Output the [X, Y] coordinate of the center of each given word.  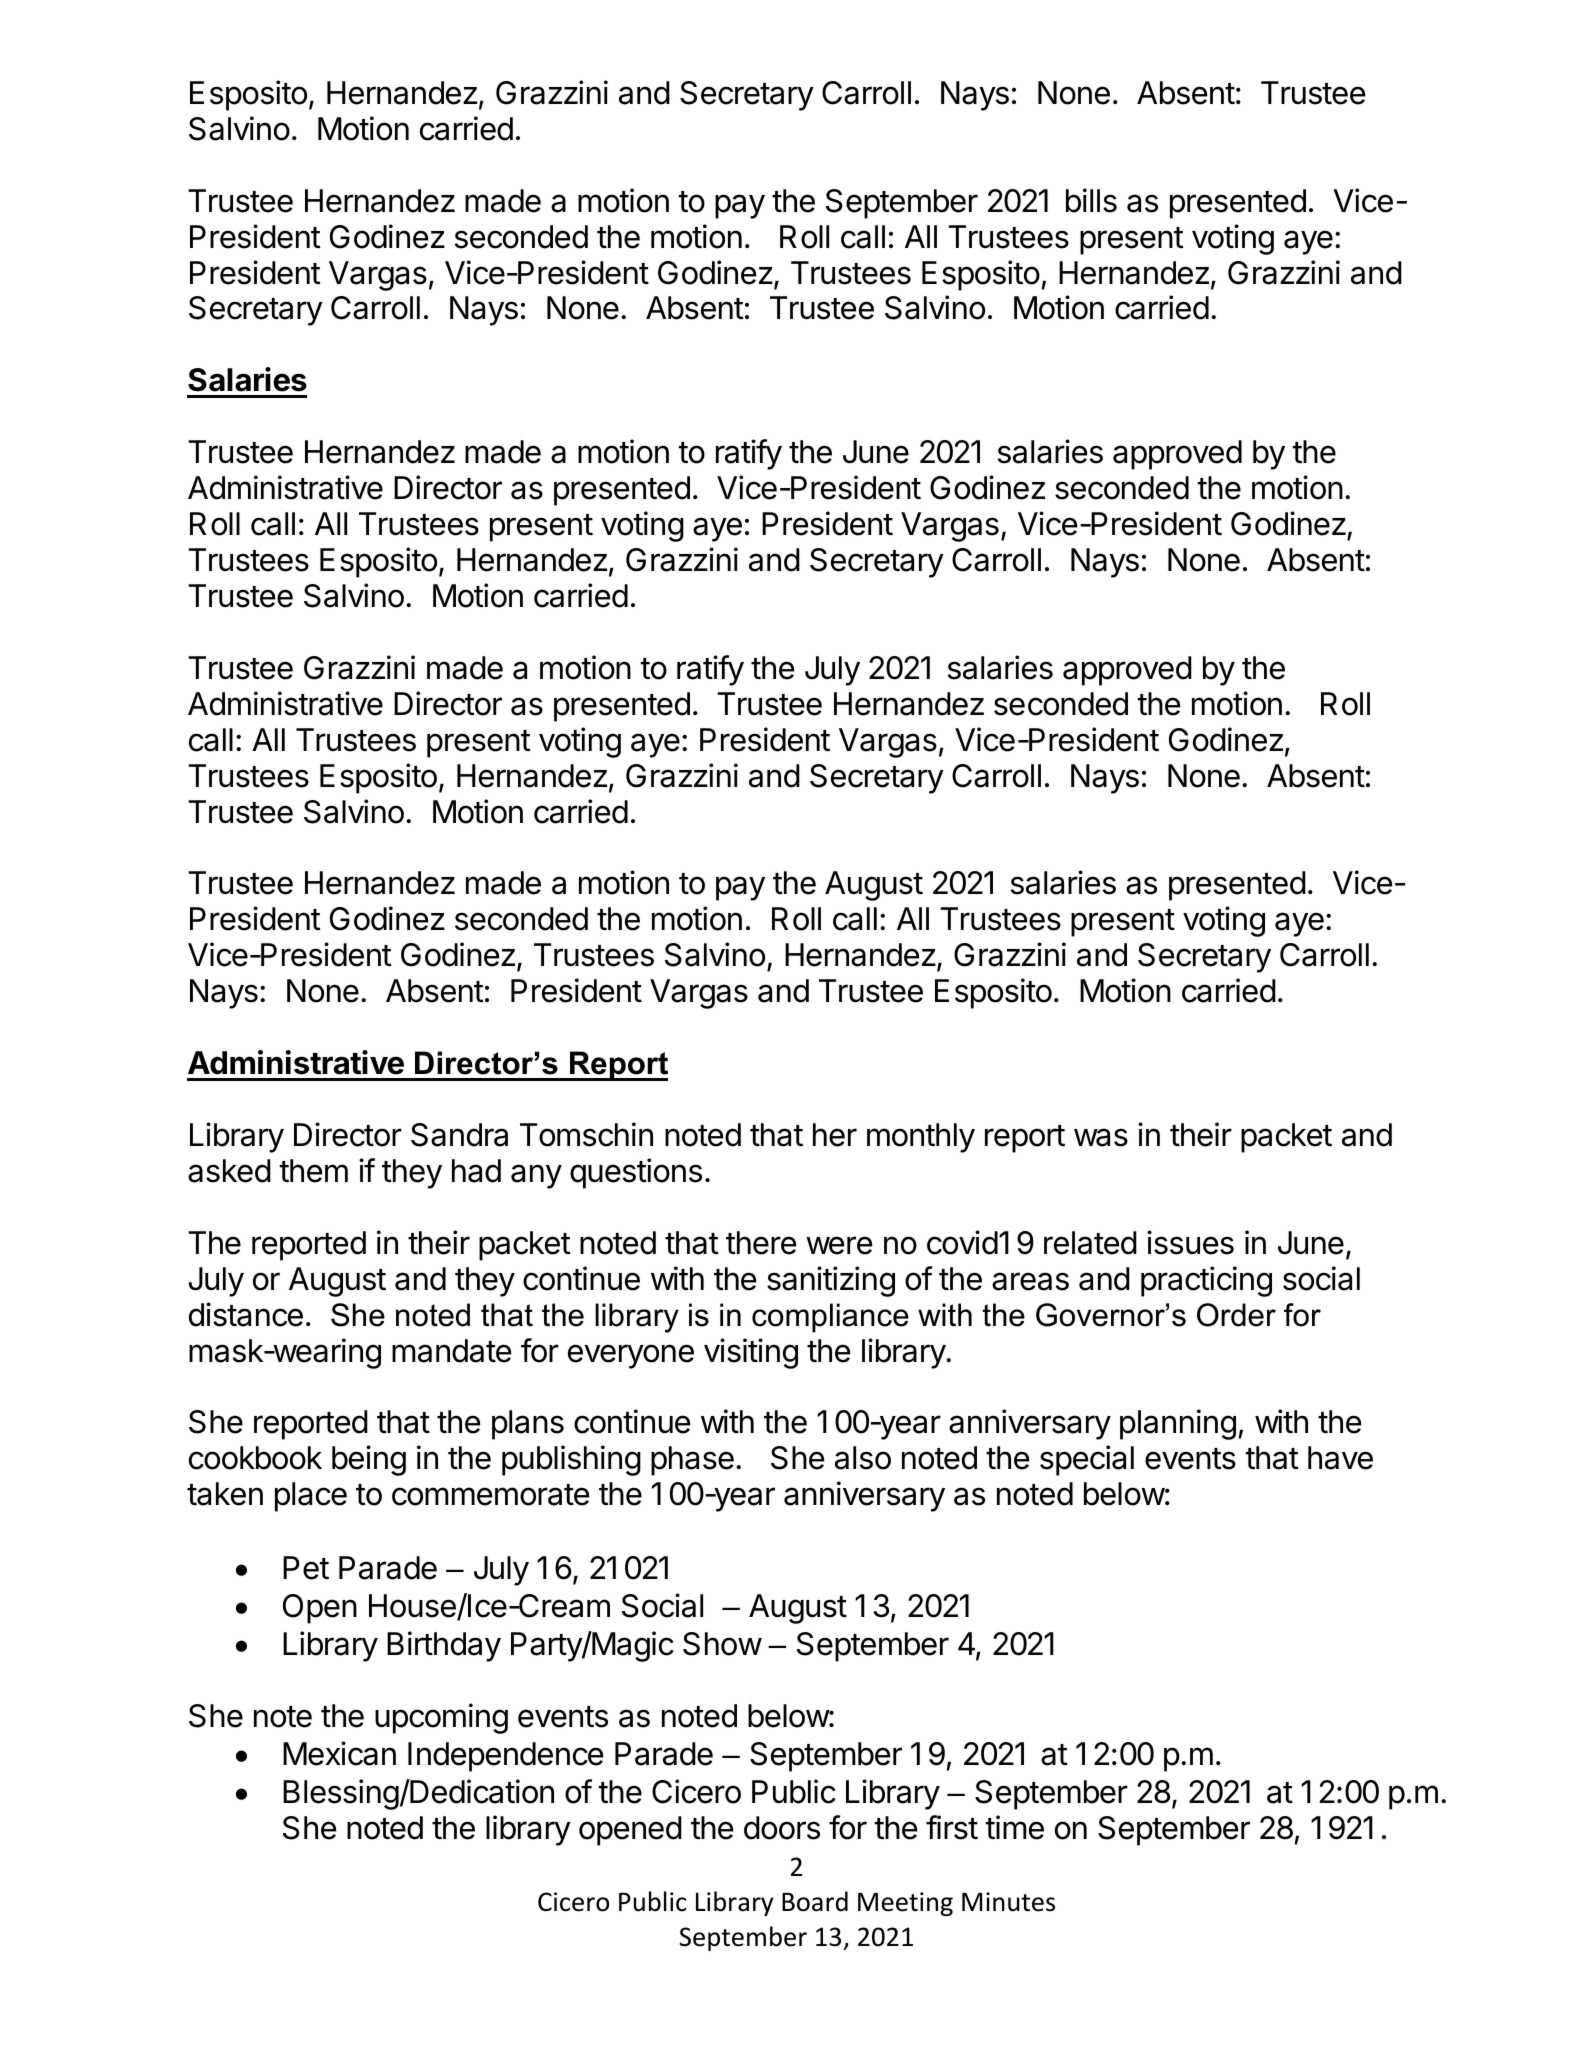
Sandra [459, 1135]
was [1101, 1137]
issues [1190, 1242]
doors [782, 1828]
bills [1091, 200]
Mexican [339, 1753]
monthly [921, 1138]
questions [636, 1173]
